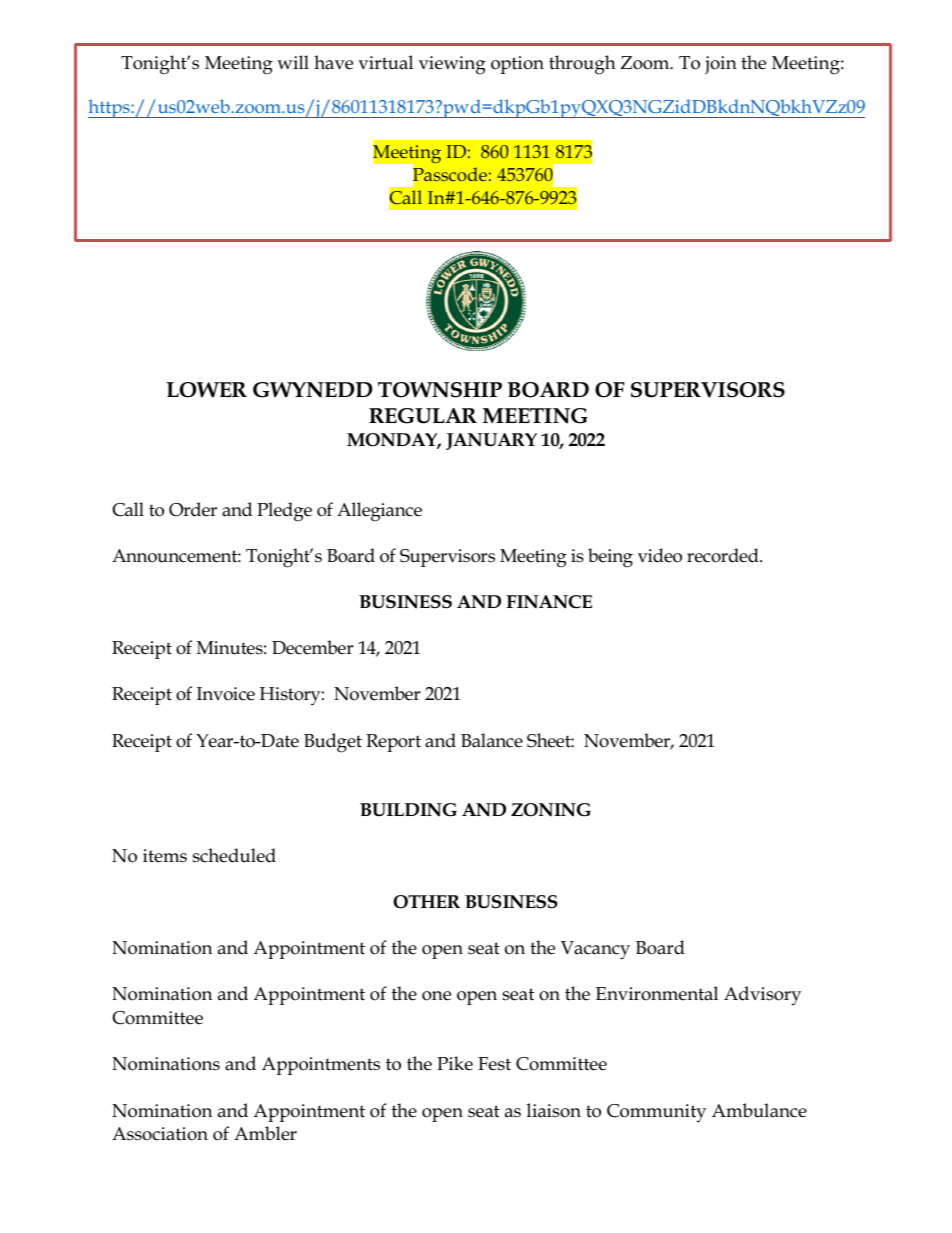 The image size is (952, 1233). I want to click on will, so click(293, 62).
